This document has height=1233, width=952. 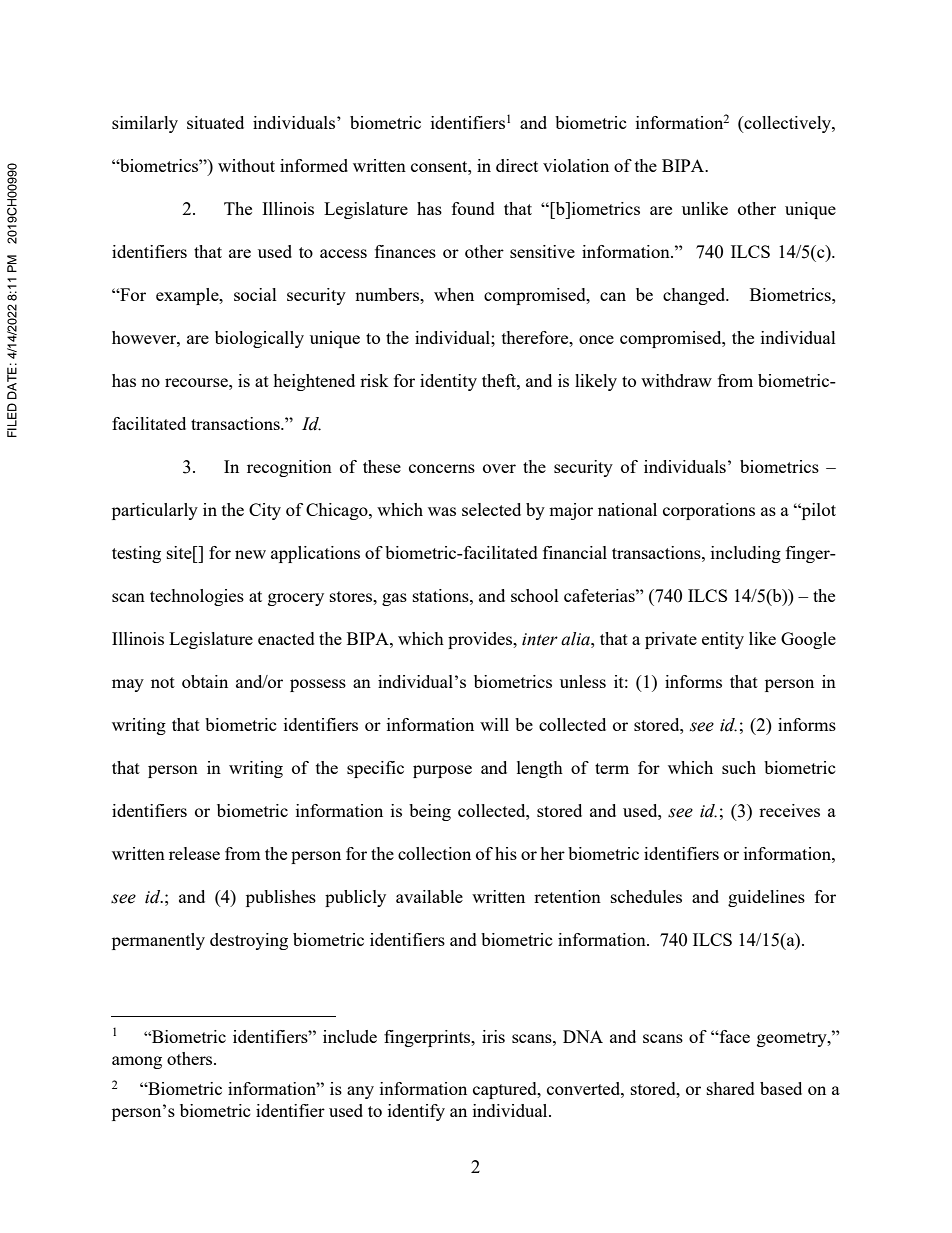 What do you see at coordinates (506, 1090) in the document?
I see `captured` at bounding box center [506, 1090].
